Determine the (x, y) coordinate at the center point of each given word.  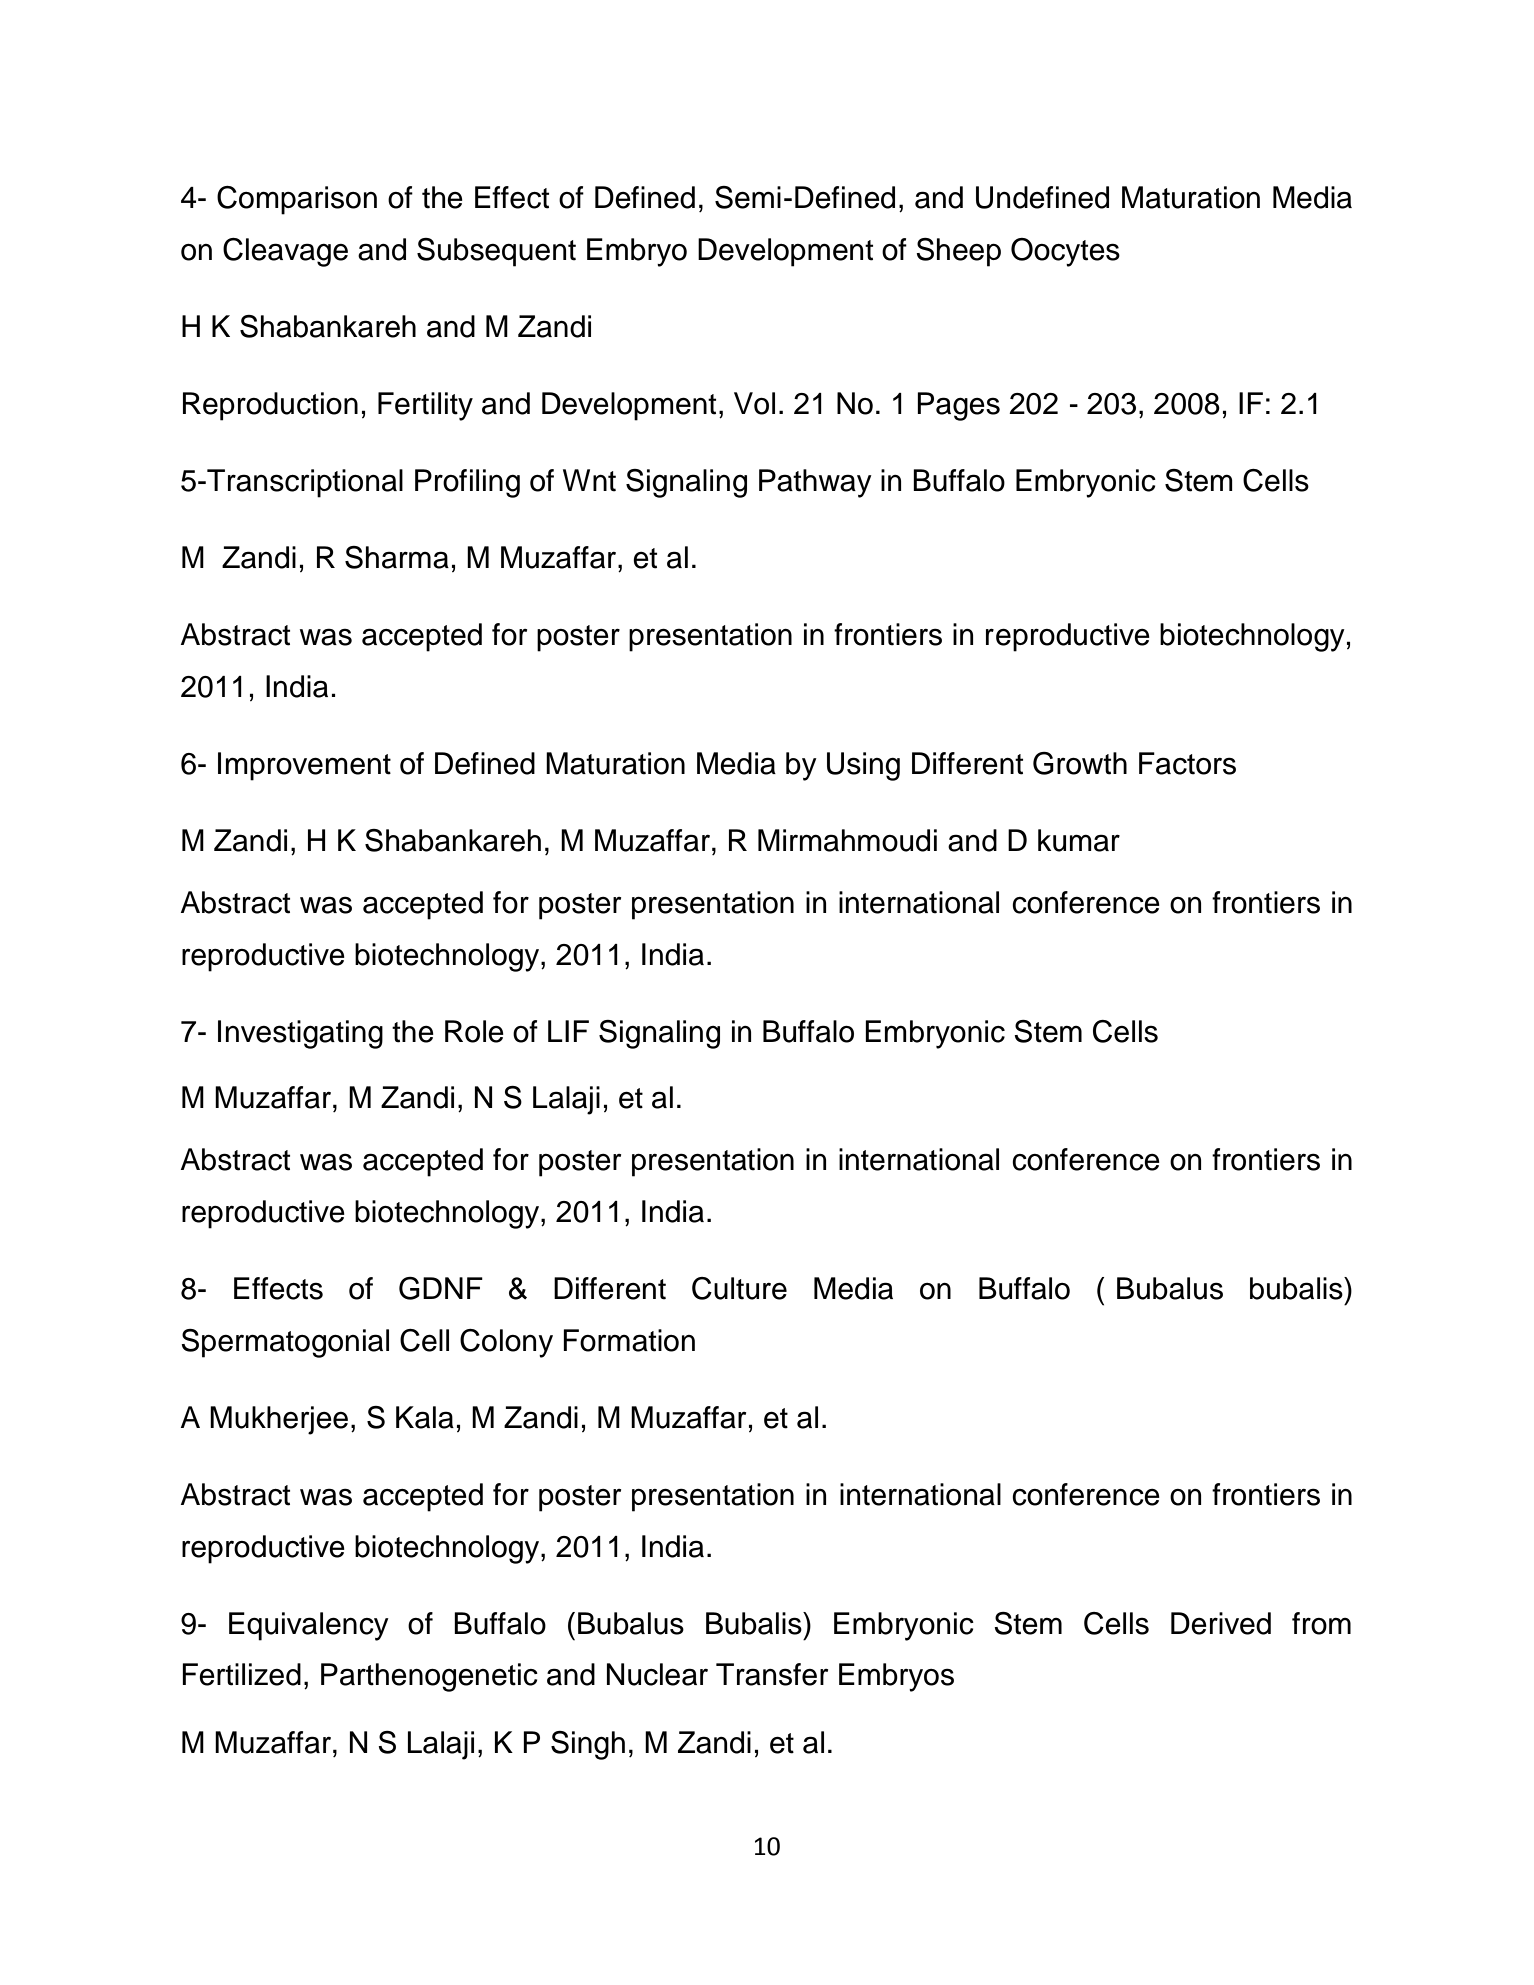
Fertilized (241, 1674)
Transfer (772, 1674)
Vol (754, 403)
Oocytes (1065, 252)
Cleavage (285, 252)
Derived (1221, 1623)
